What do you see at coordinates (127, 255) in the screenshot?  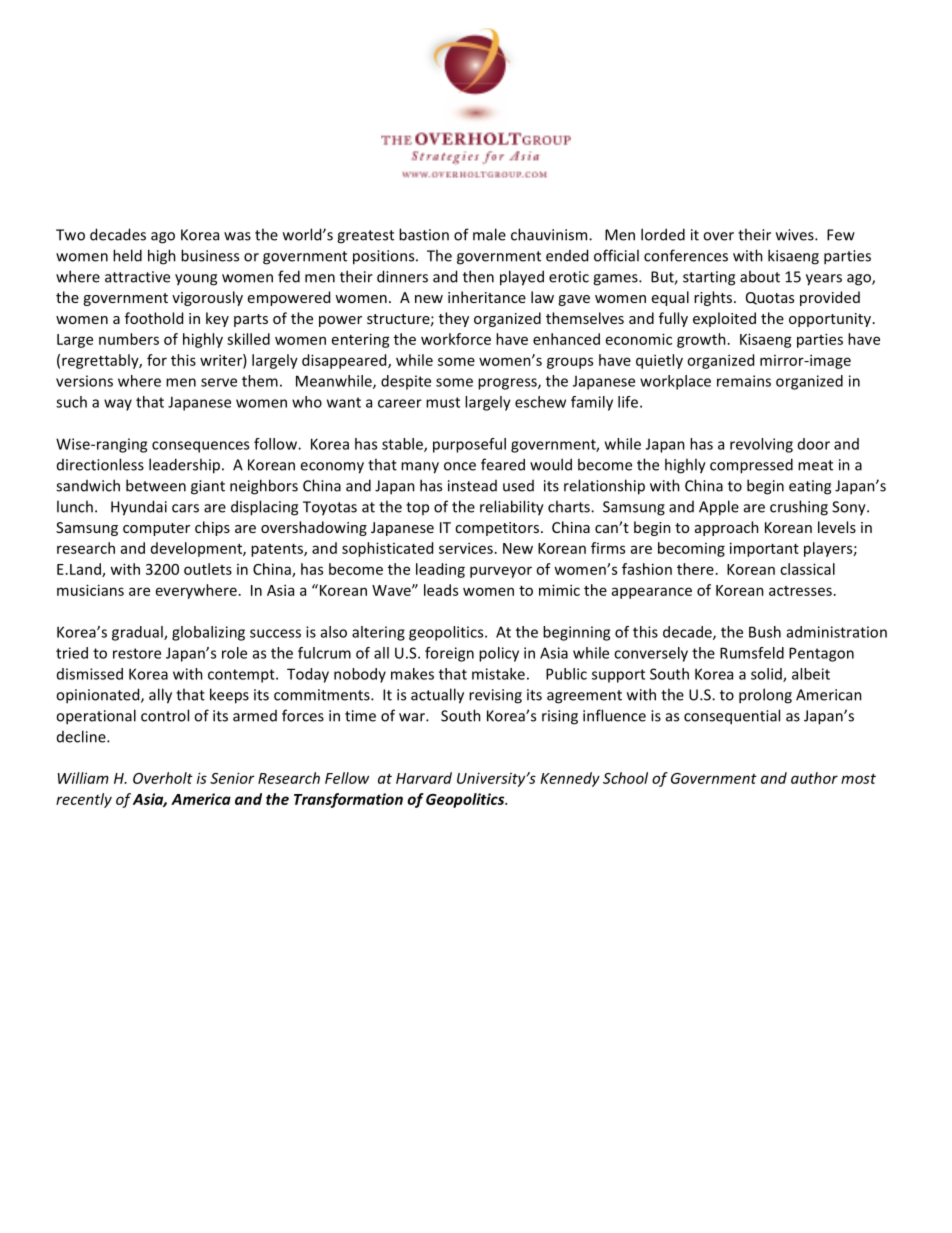 I see `held` at bounding box center [127, 255].
